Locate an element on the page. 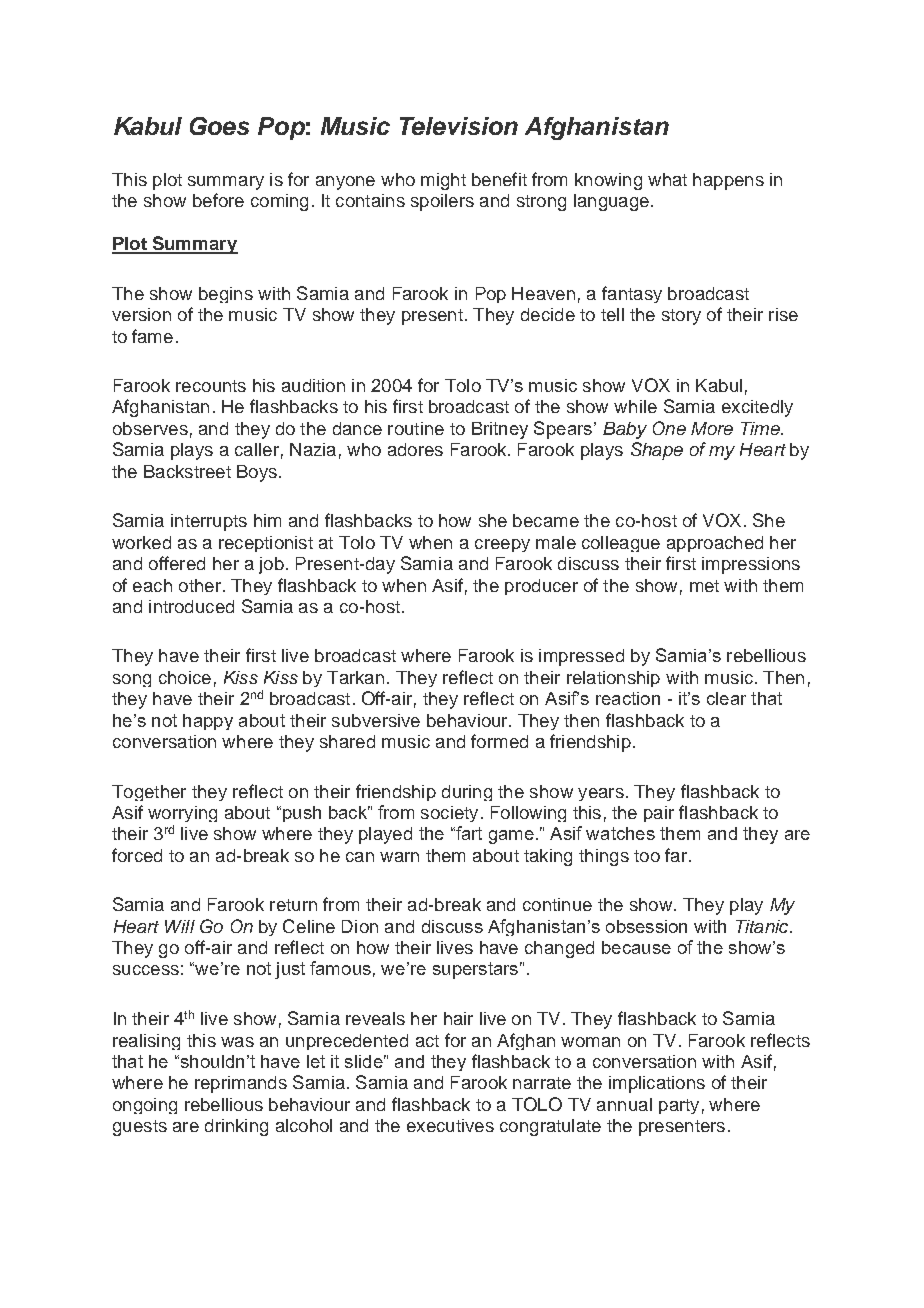 The image size is (924, 1308). happens is located at coordinates (728, 181).
